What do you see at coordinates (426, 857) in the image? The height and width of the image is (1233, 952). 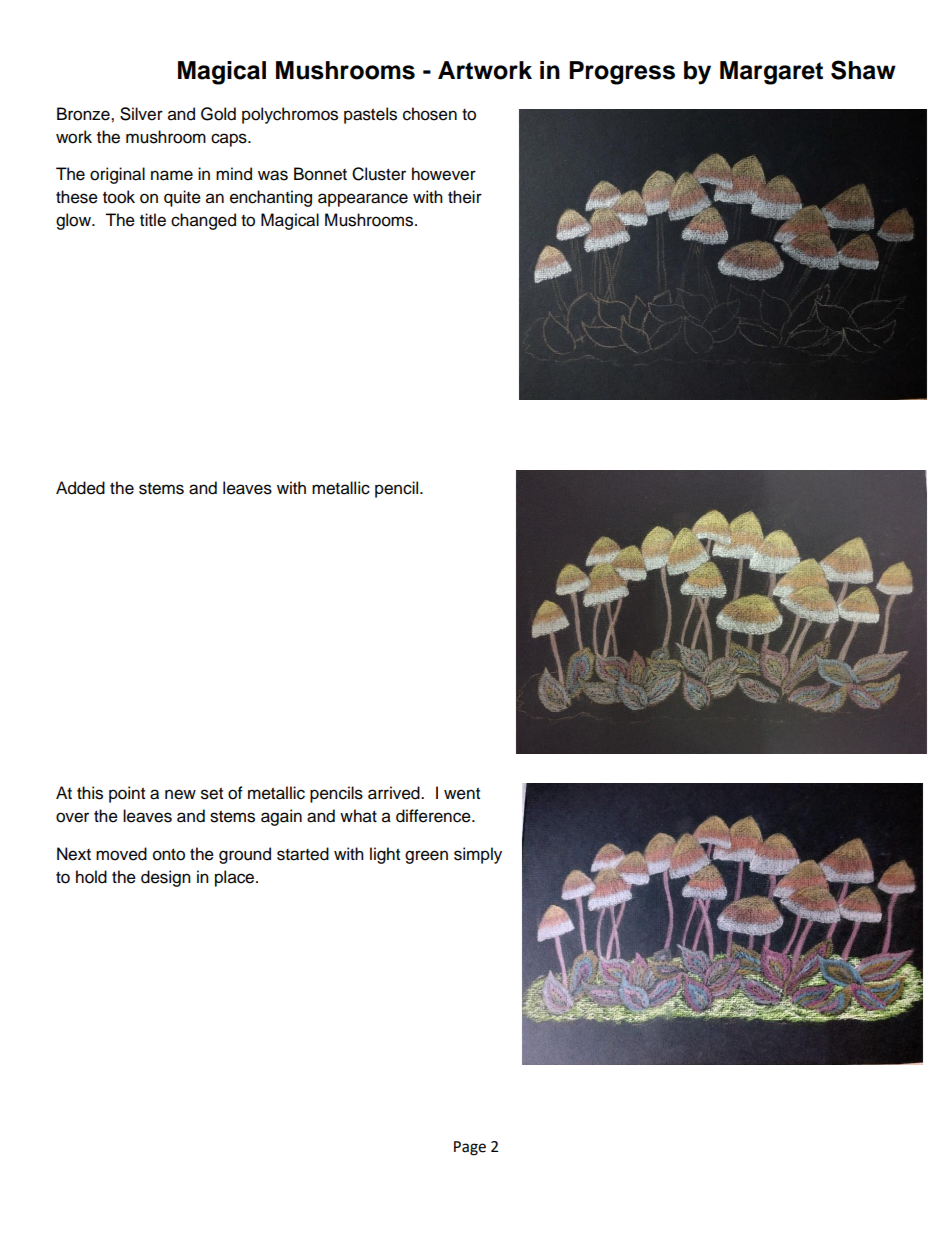 I see `green` at bounding box center [426, 857].
